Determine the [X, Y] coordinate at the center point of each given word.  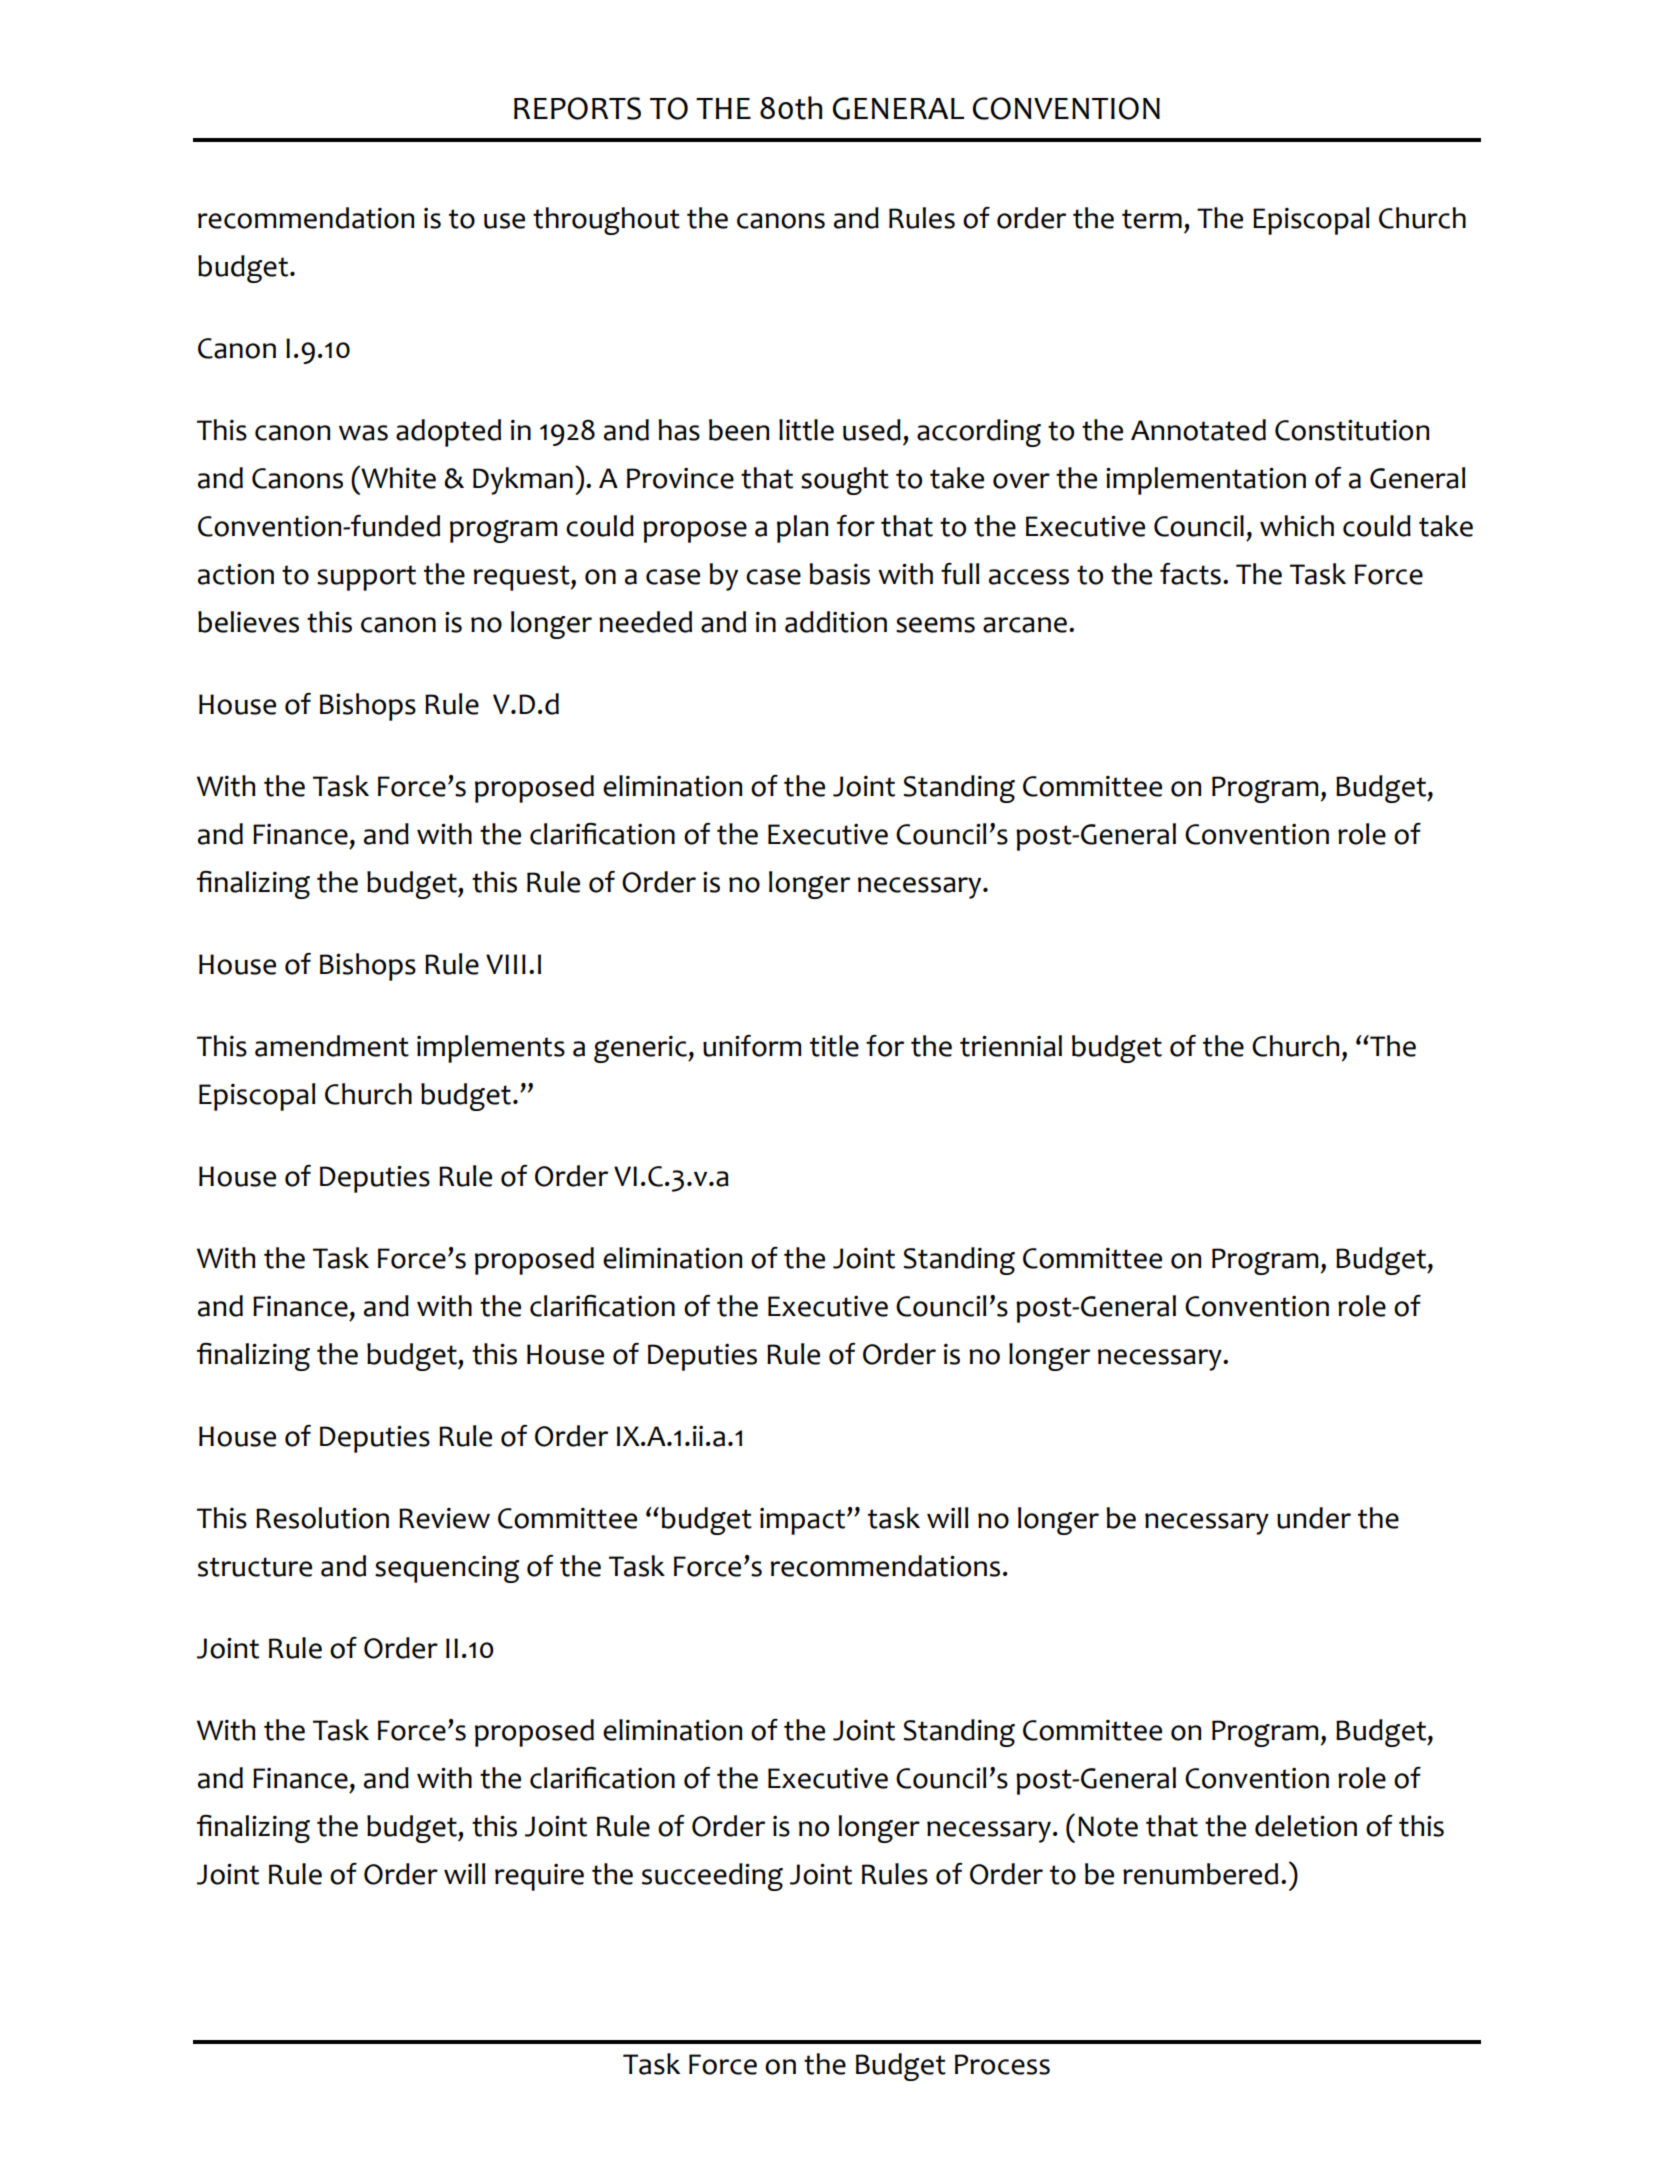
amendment [332, 1046]
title [834, 1046]
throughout [606, 221]
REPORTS [577, 108]
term [1152, 219]
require [539, 1877]
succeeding [712, 1877]
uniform [752, 1046]
